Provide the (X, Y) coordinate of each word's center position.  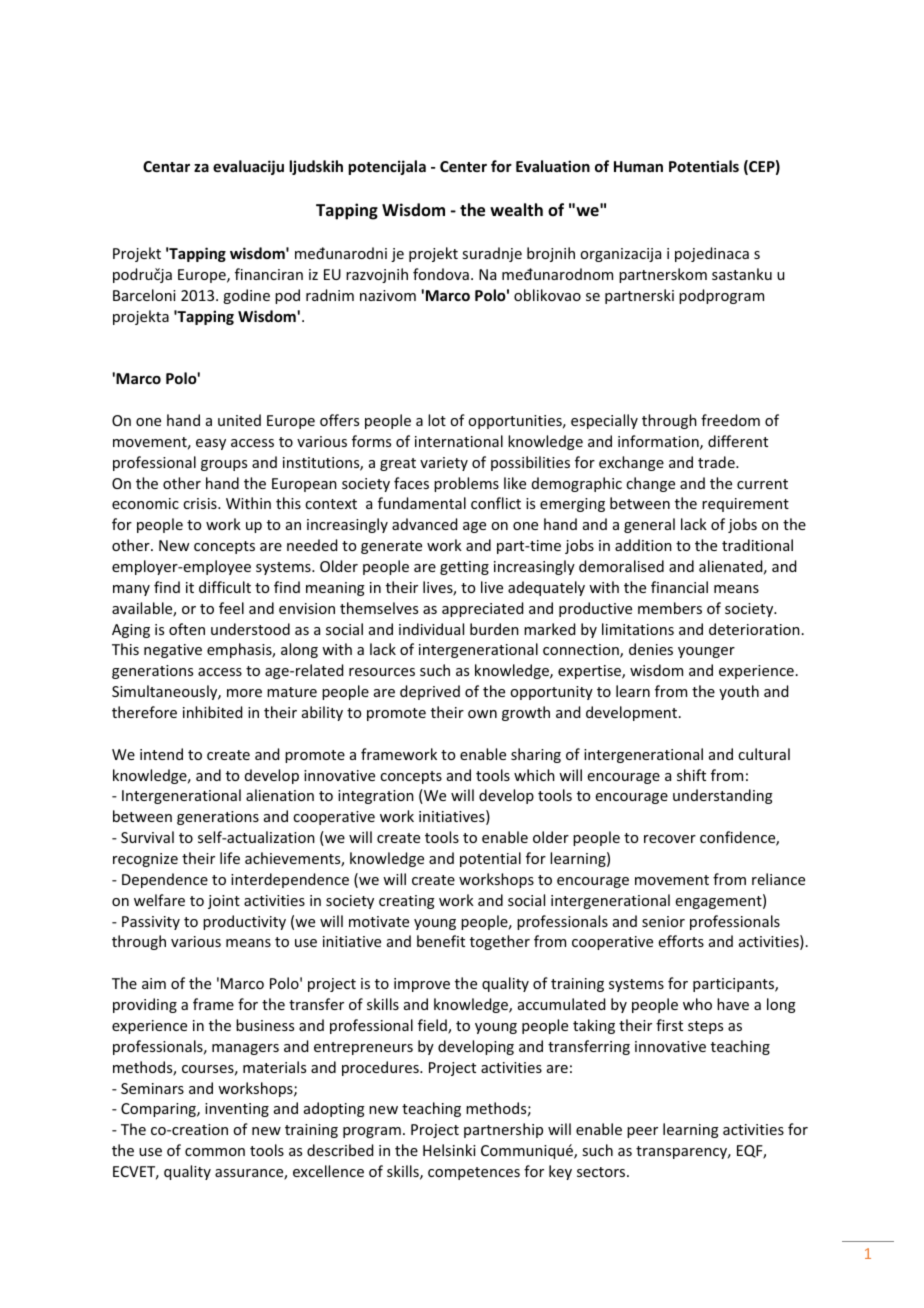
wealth (516, 210)
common (215, 1152)
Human (638, 166)
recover (670, 839)
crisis (201, 503)
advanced (424, 524)
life (230, 858)
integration (376, 797)
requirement (745, 505)
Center (463, 166)
